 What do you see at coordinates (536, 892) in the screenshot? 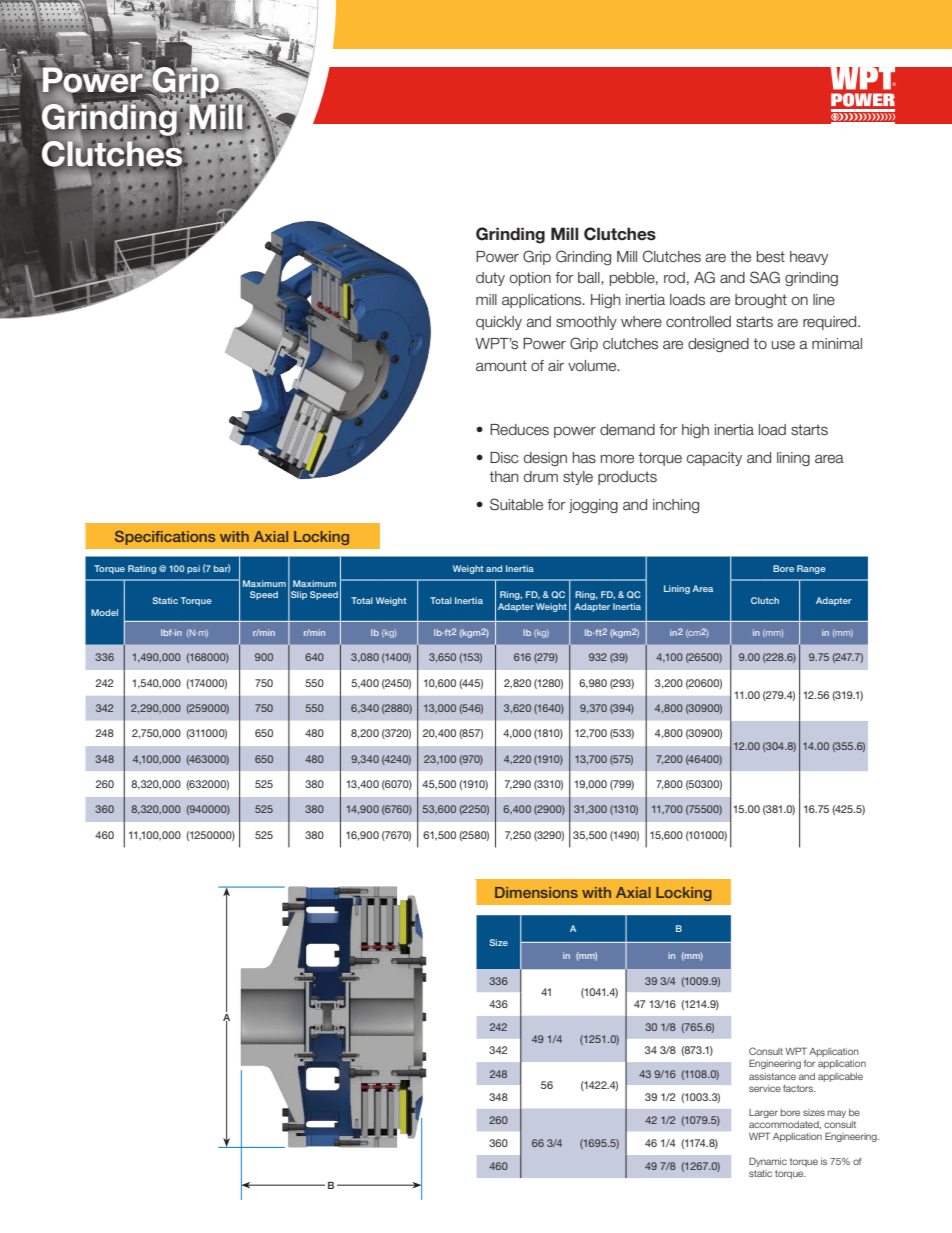
I see `Dimensions` at bounding box center [536, 892].
